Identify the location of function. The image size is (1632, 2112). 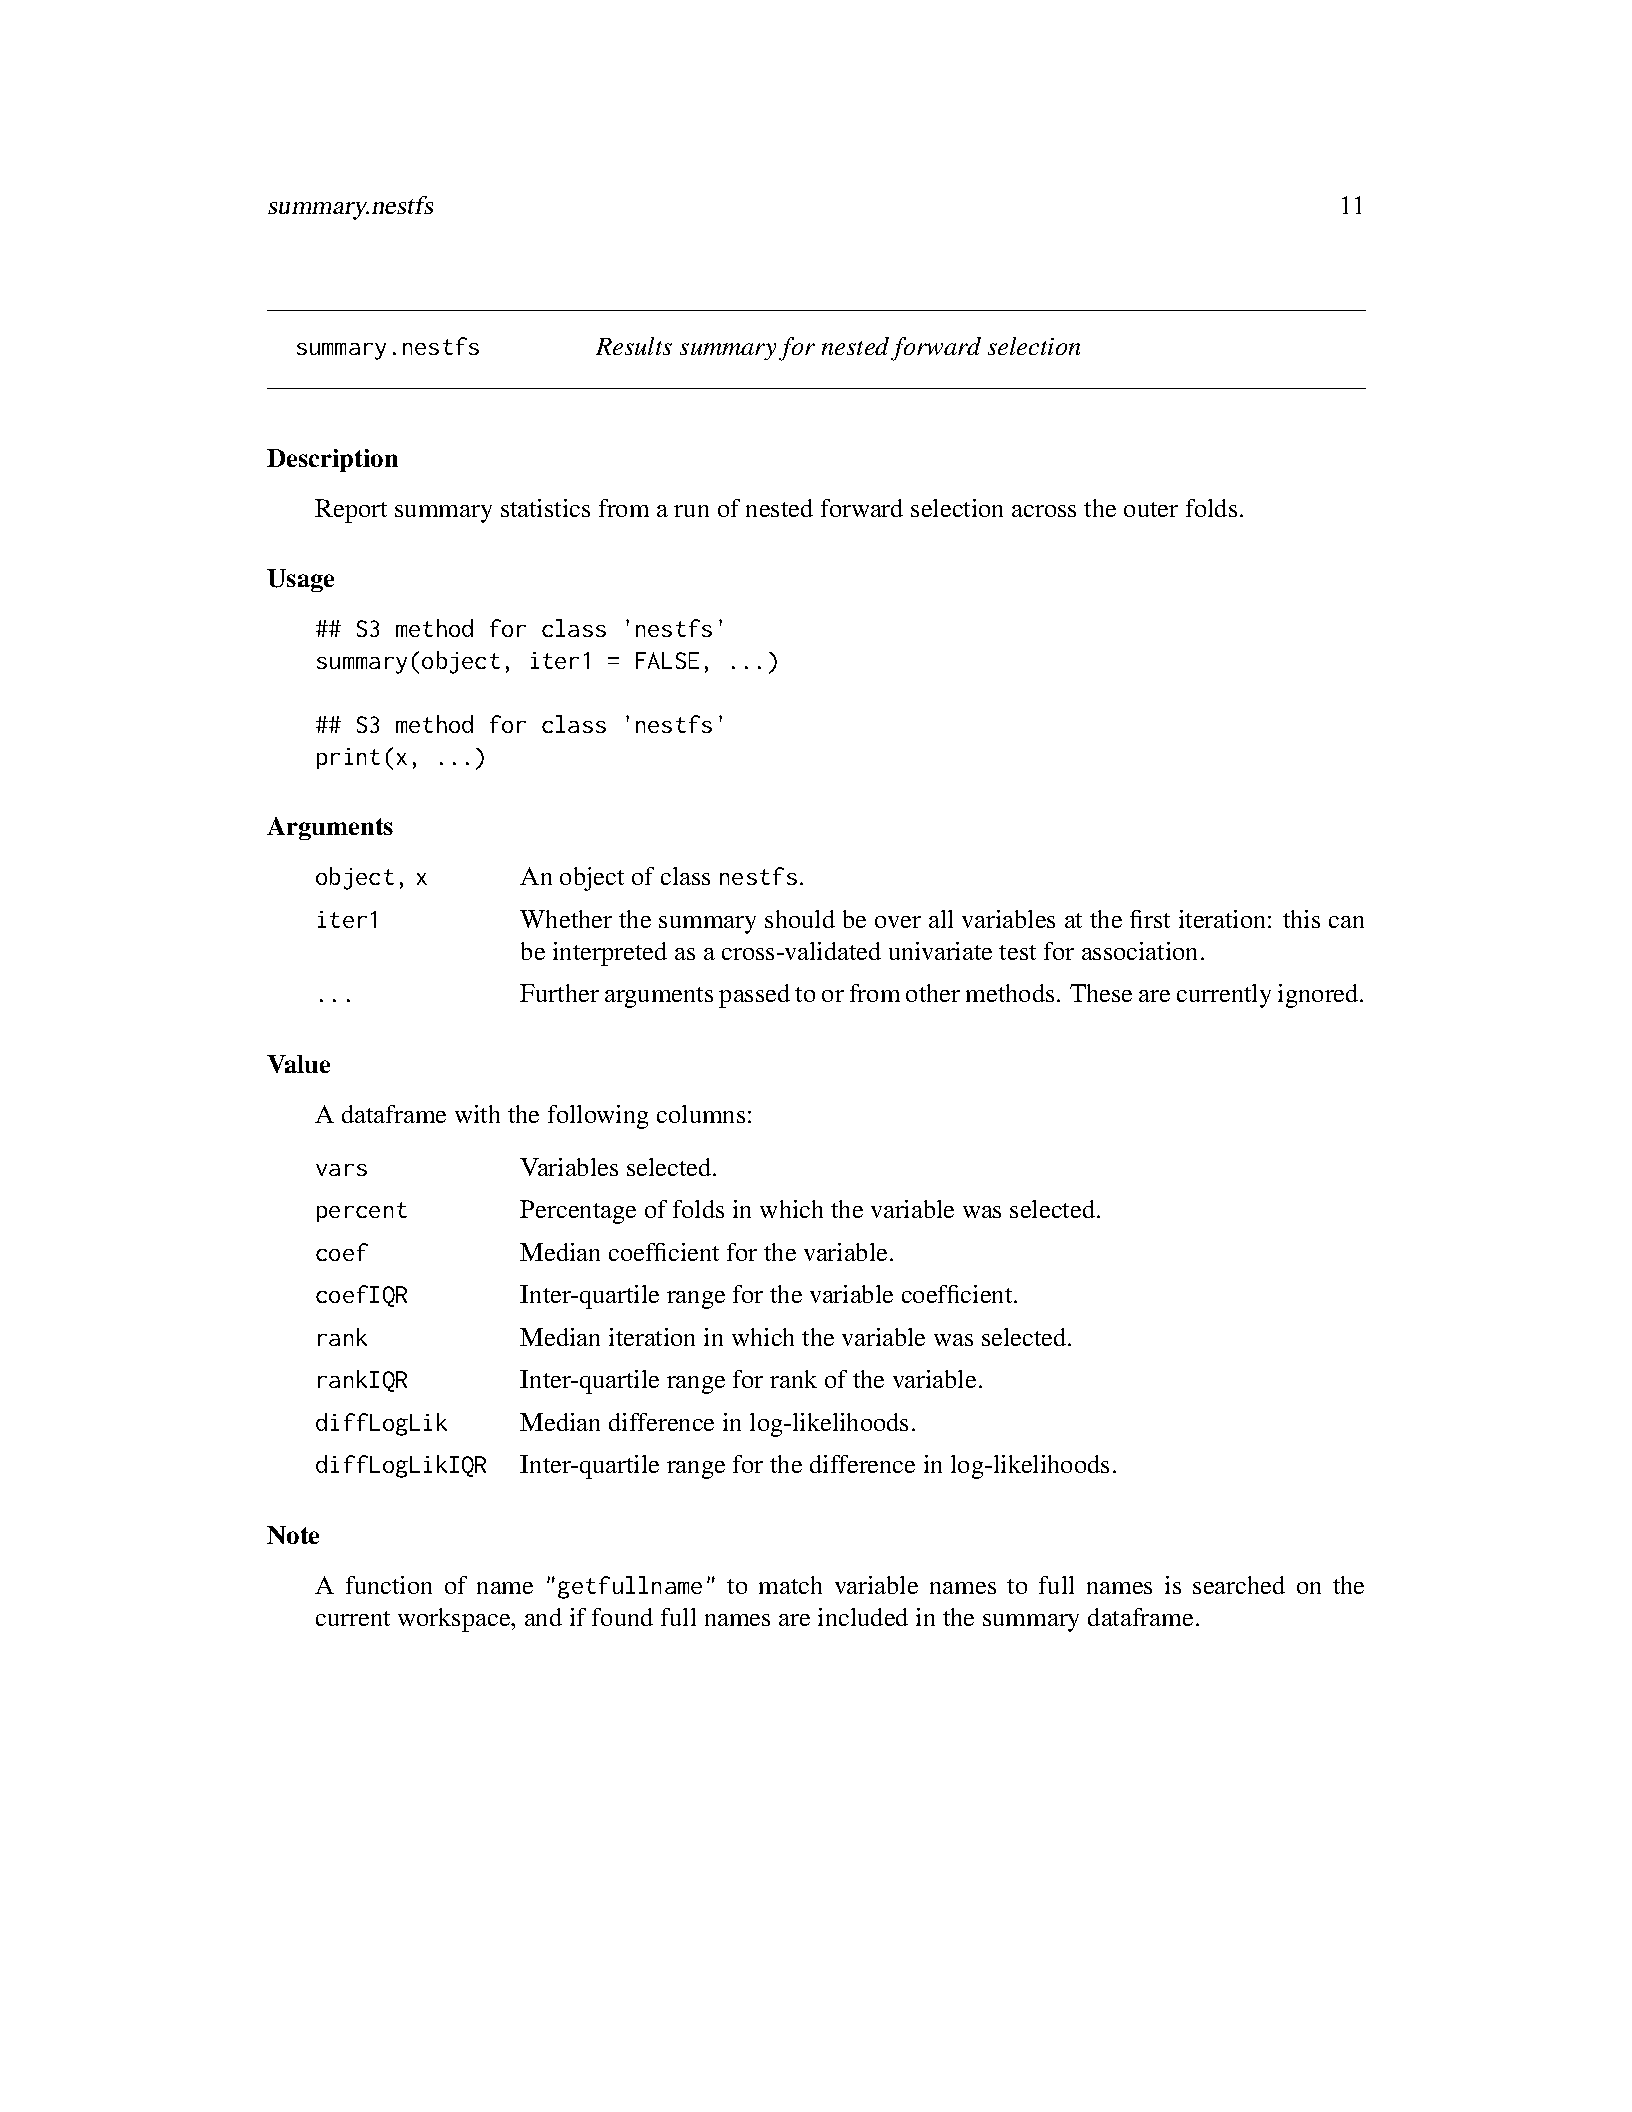
(389, 1585).
